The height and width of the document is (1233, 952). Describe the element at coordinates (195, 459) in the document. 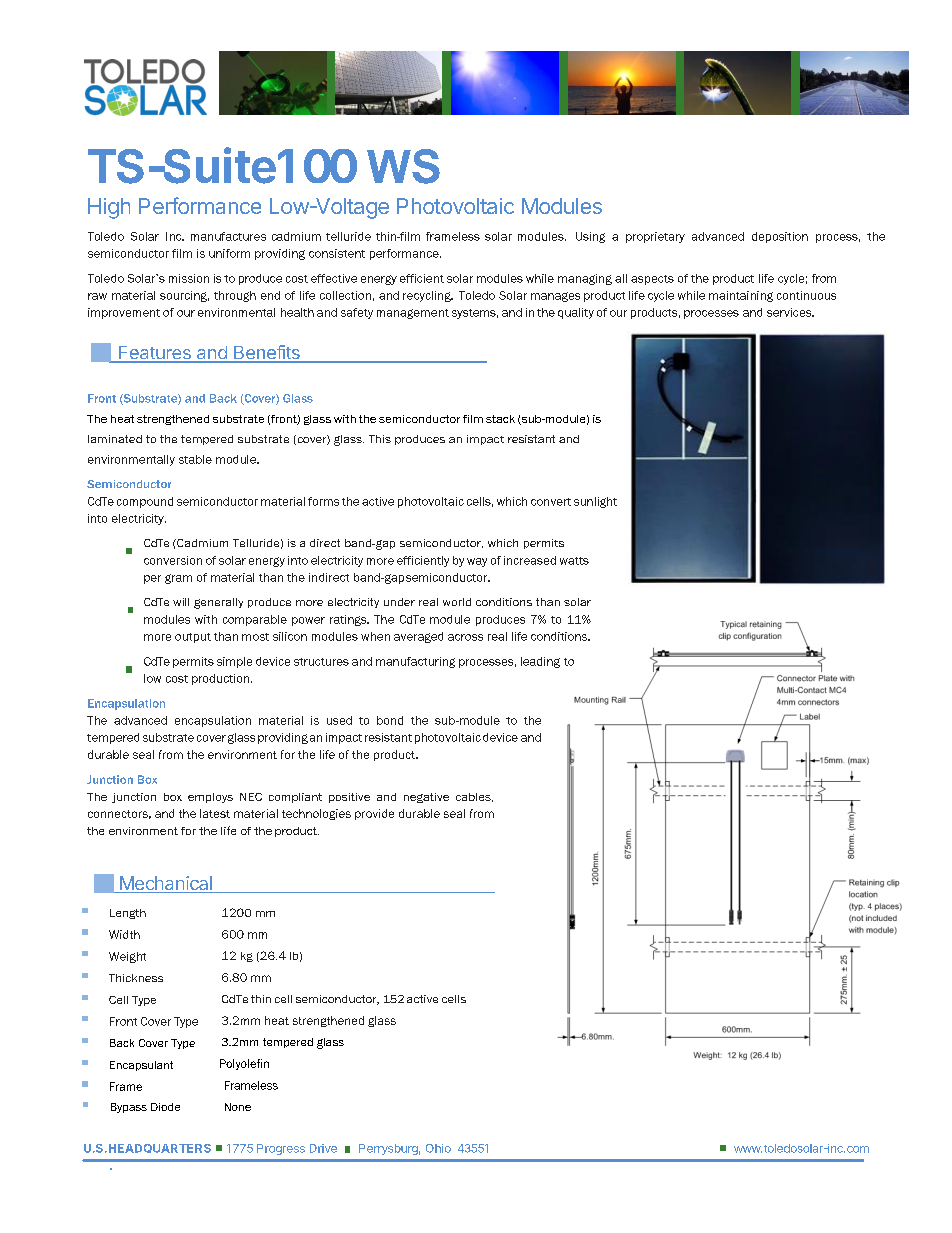

I see `stable` at that location.
